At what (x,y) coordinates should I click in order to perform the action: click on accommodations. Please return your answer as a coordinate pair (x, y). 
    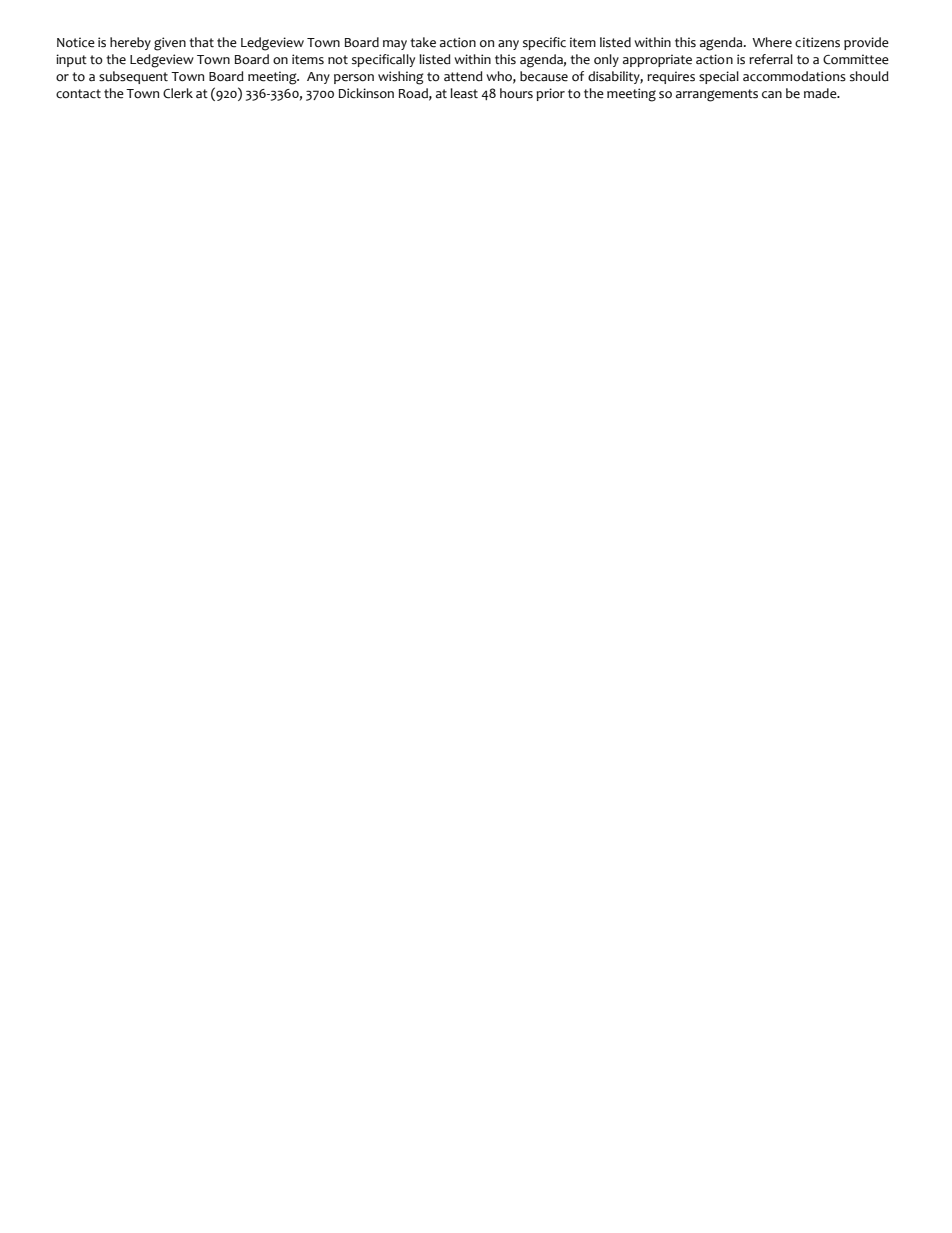
    Looking at the image, I should click on (794, 76).
